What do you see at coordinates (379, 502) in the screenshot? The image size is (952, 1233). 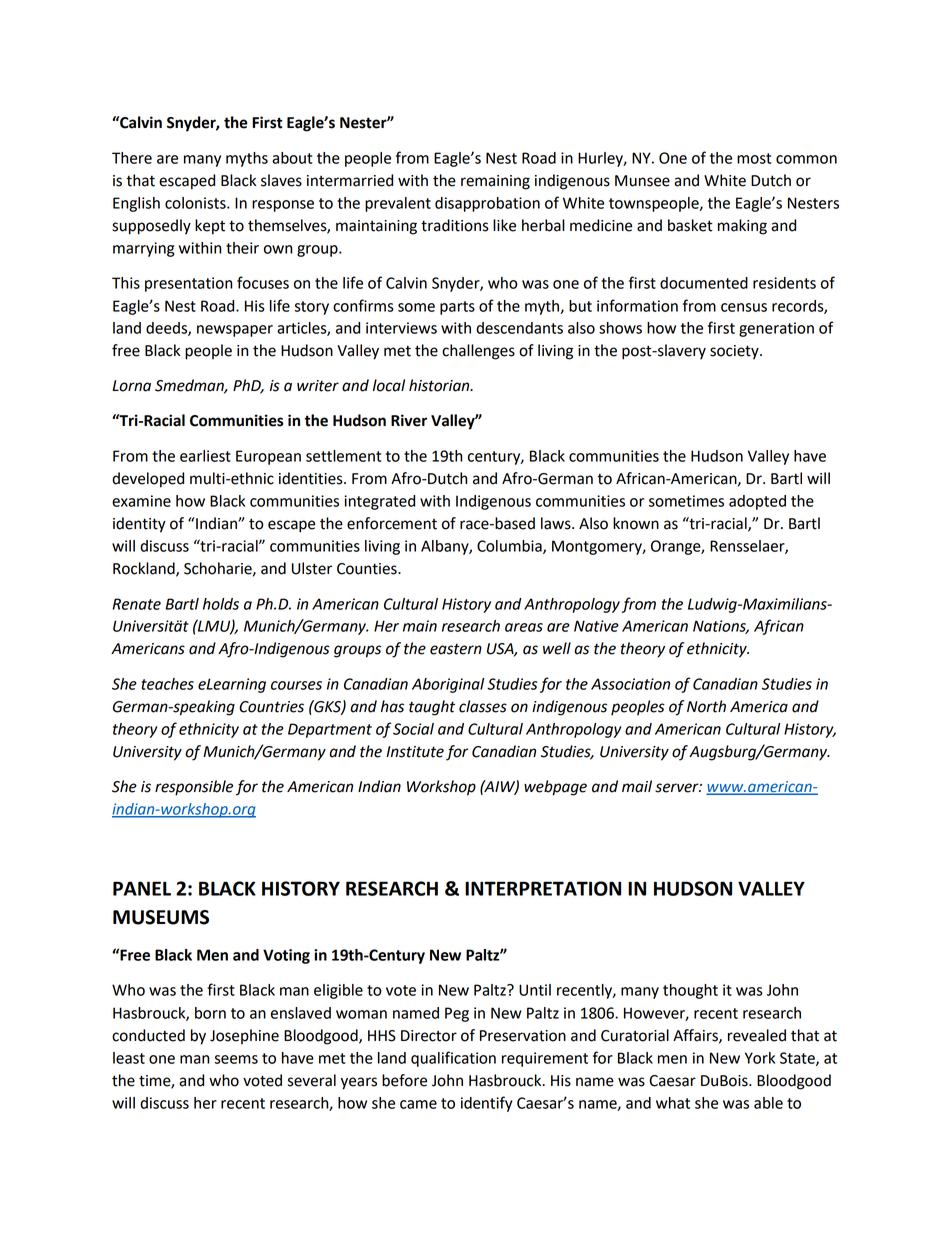 I see `integrated` at bounding box center [379, 502].
